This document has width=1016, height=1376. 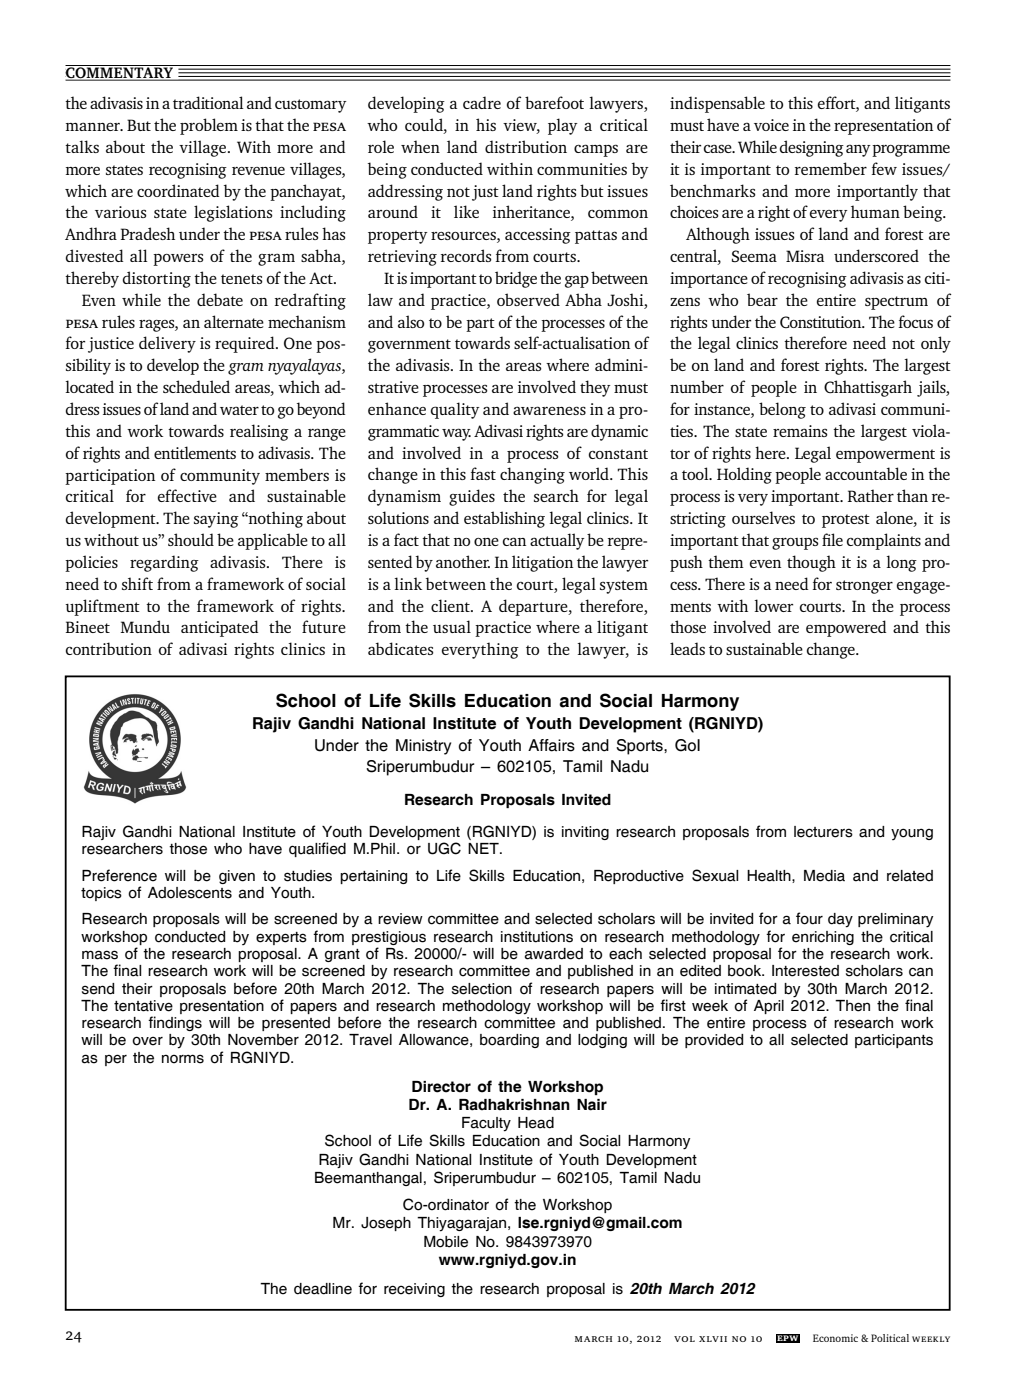 I want to click on establishing, so click(x=504, y=519).
